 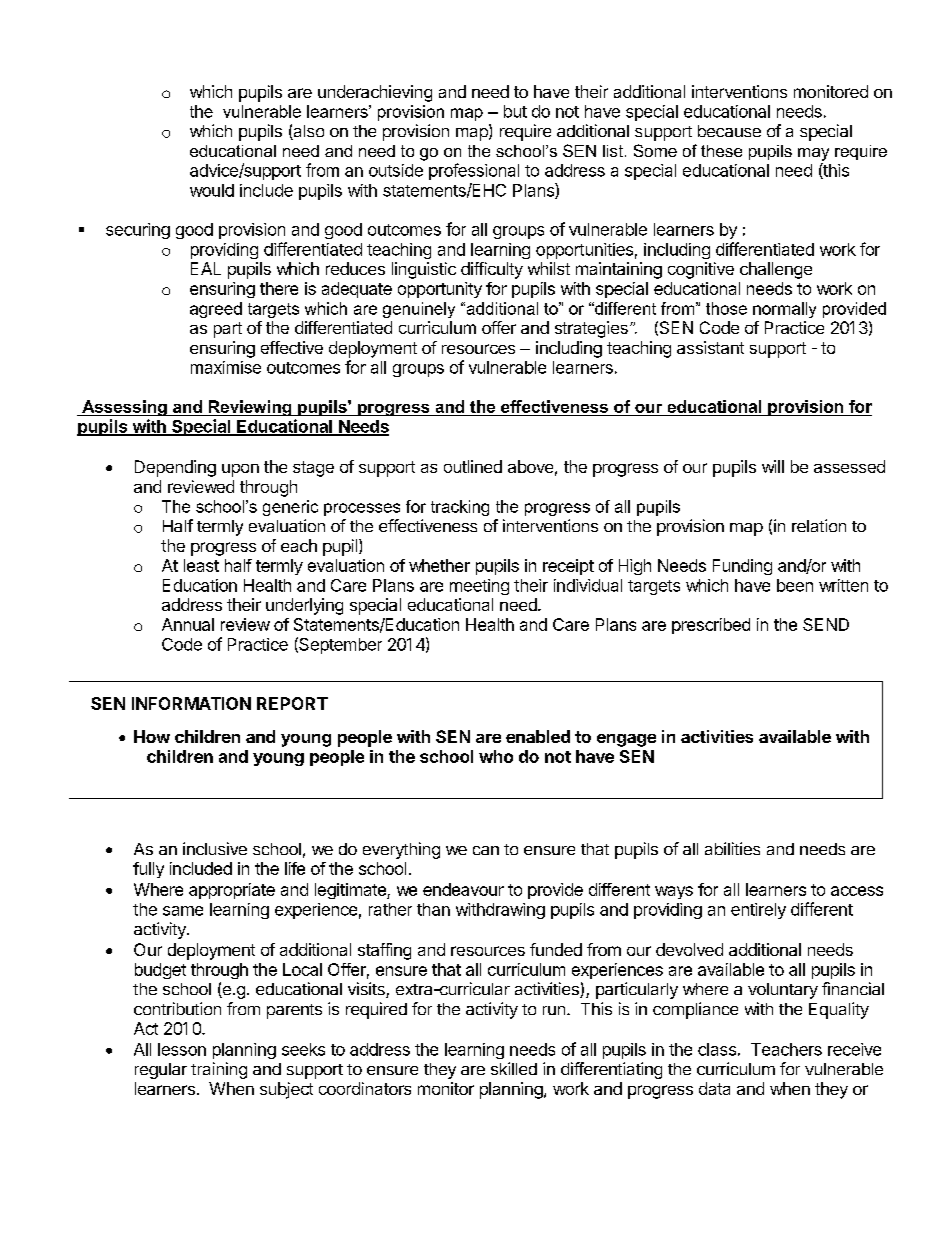 What do you see at coordinates (219, 1070) in the screenshot?
I see `training` at bounding box center [219, 1070].
